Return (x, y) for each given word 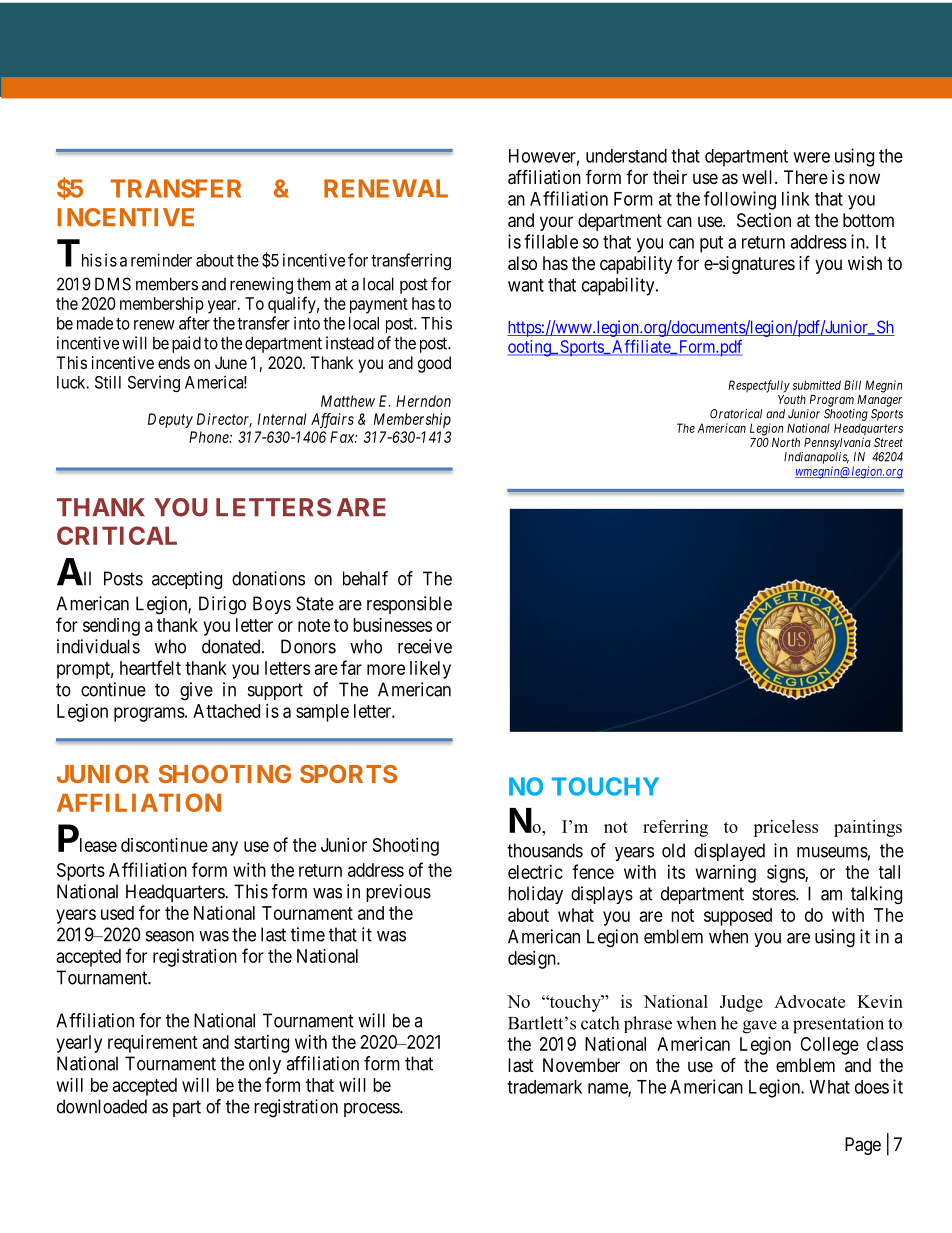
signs (786, 874)
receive (425, 646)
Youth (792, 399)
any (225, 848)
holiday (535, 895)
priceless (785, 828)
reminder (161, 260)
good (434, 364)
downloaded (102, 1106)
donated (232, 646)
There (806, 177)
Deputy (170, 420)
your (556, 223)
